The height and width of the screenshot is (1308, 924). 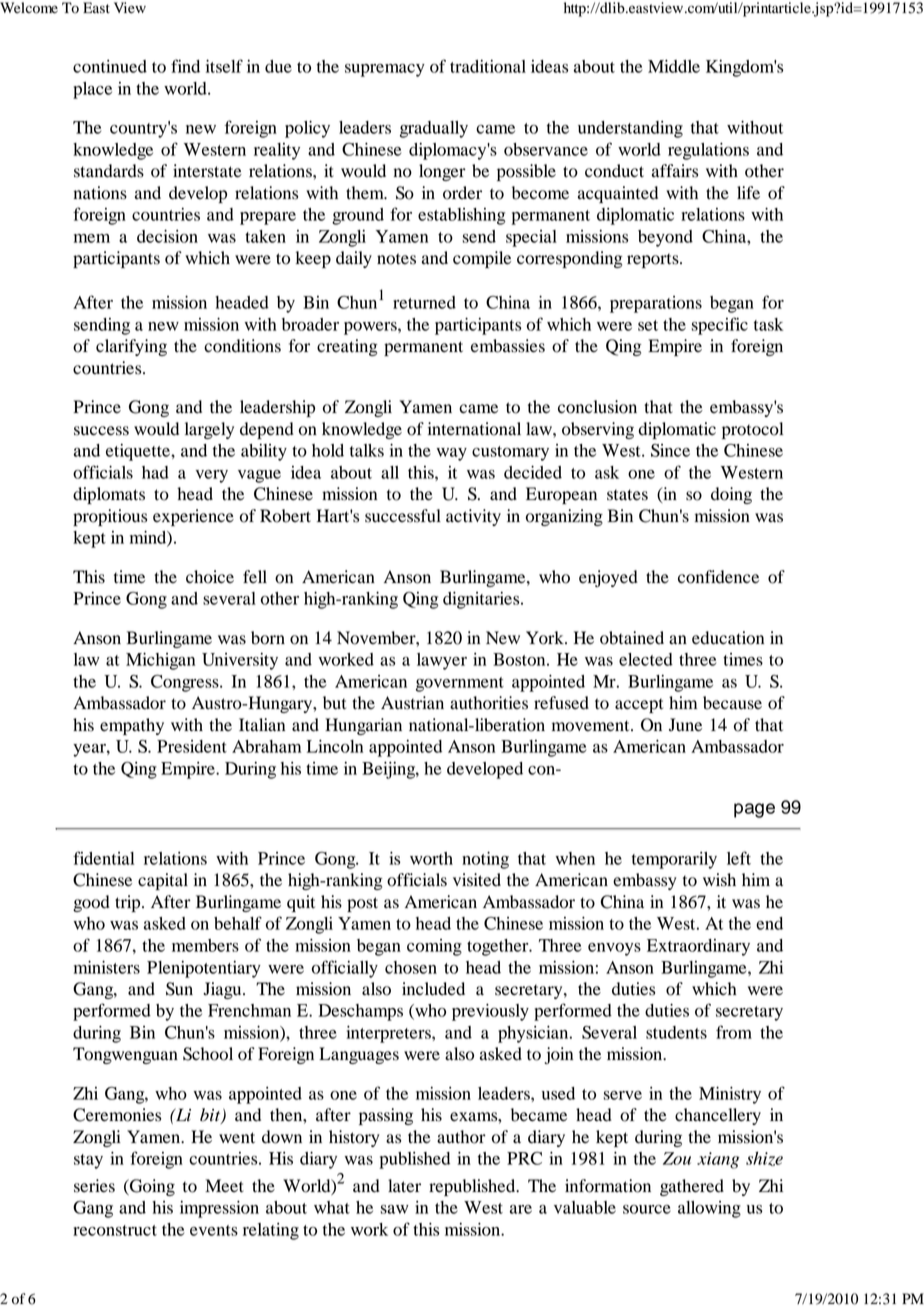 What do you see at coordinates (94, 1186) in the screenshot?
I see `series` at bounding box center [94, 1186].
